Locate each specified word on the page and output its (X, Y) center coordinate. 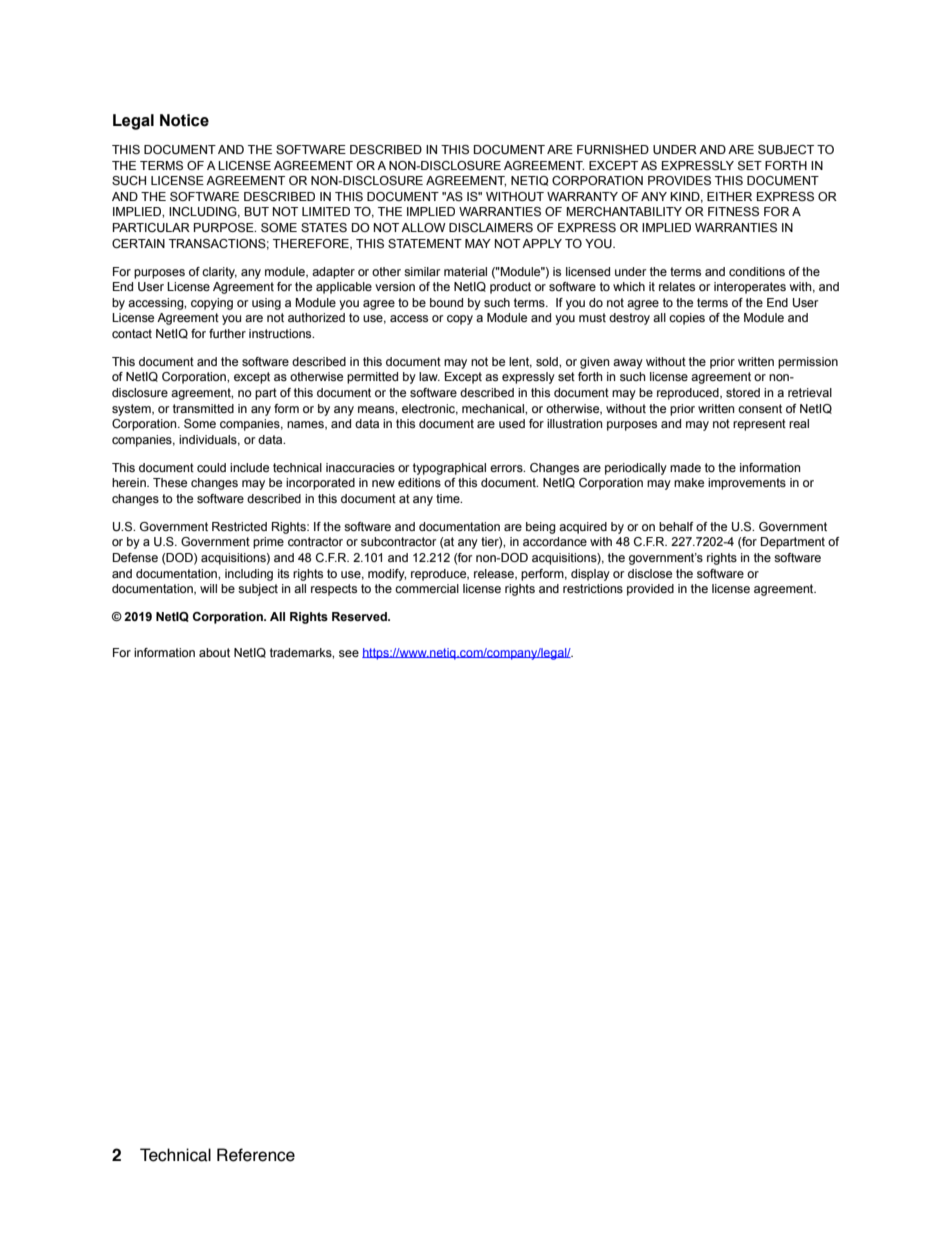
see (349, 653)
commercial (427, 588)
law (429, 376)
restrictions (593, 588)
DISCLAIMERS (491, 227)
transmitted (203, 408)
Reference (256, 1155)
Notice (184, 120)
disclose (650, 573)
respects (334, 590)
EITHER (729, 196)
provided (650, 590)
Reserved (360, 616)
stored (743, 392)
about (214, 652)
